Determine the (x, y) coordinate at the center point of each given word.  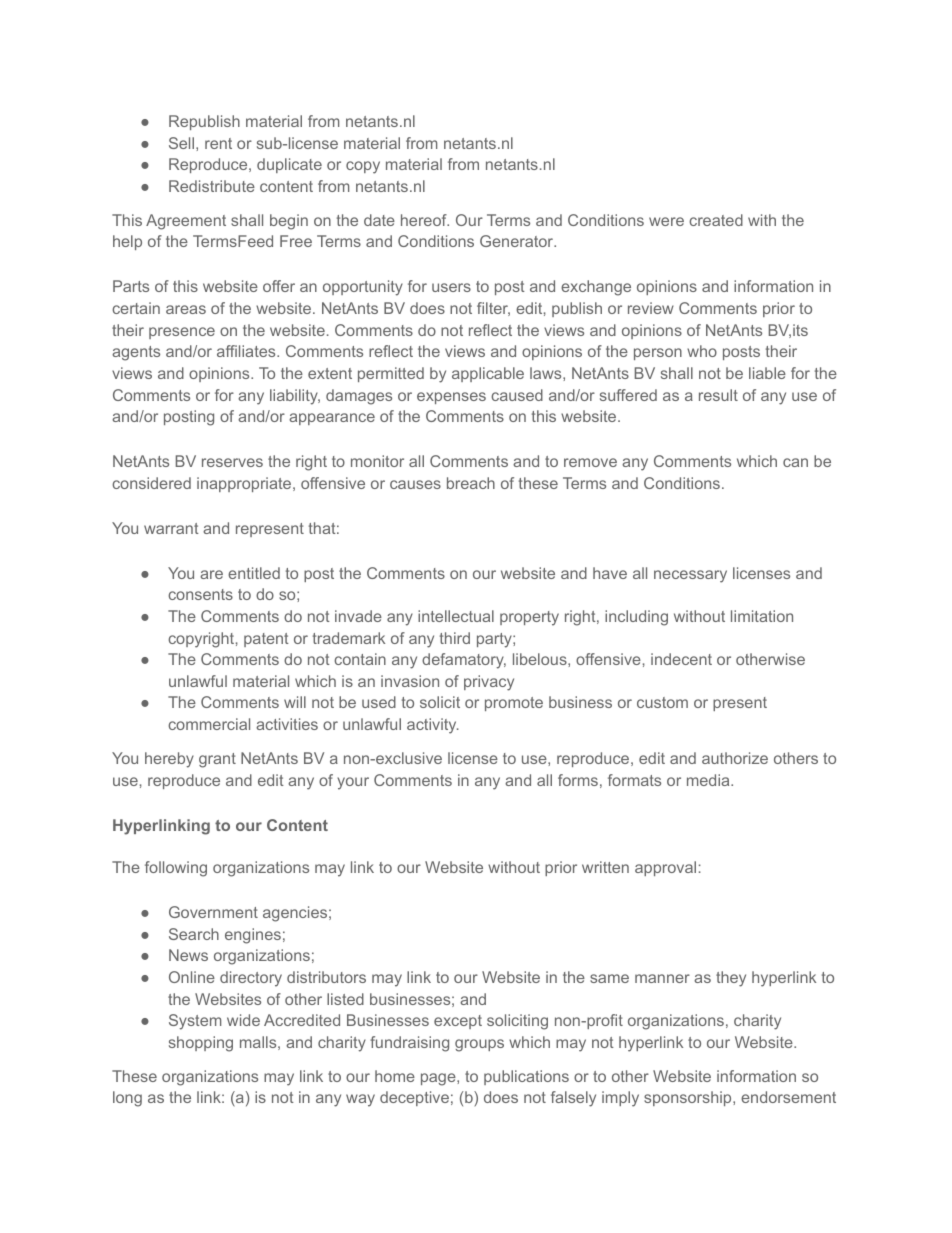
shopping (201, 1044)
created (716, 220)
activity (433, 726)
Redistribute (212, 186)
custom (662, 702)
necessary (690, 576)
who (702, 351)
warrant (171, 528)
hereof (425, 220)
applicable (488, 374)
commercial (209, 724)
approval (665, 868)
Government (213, 912)
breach (471, 483)
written (605, 867)
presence (182, 333)
